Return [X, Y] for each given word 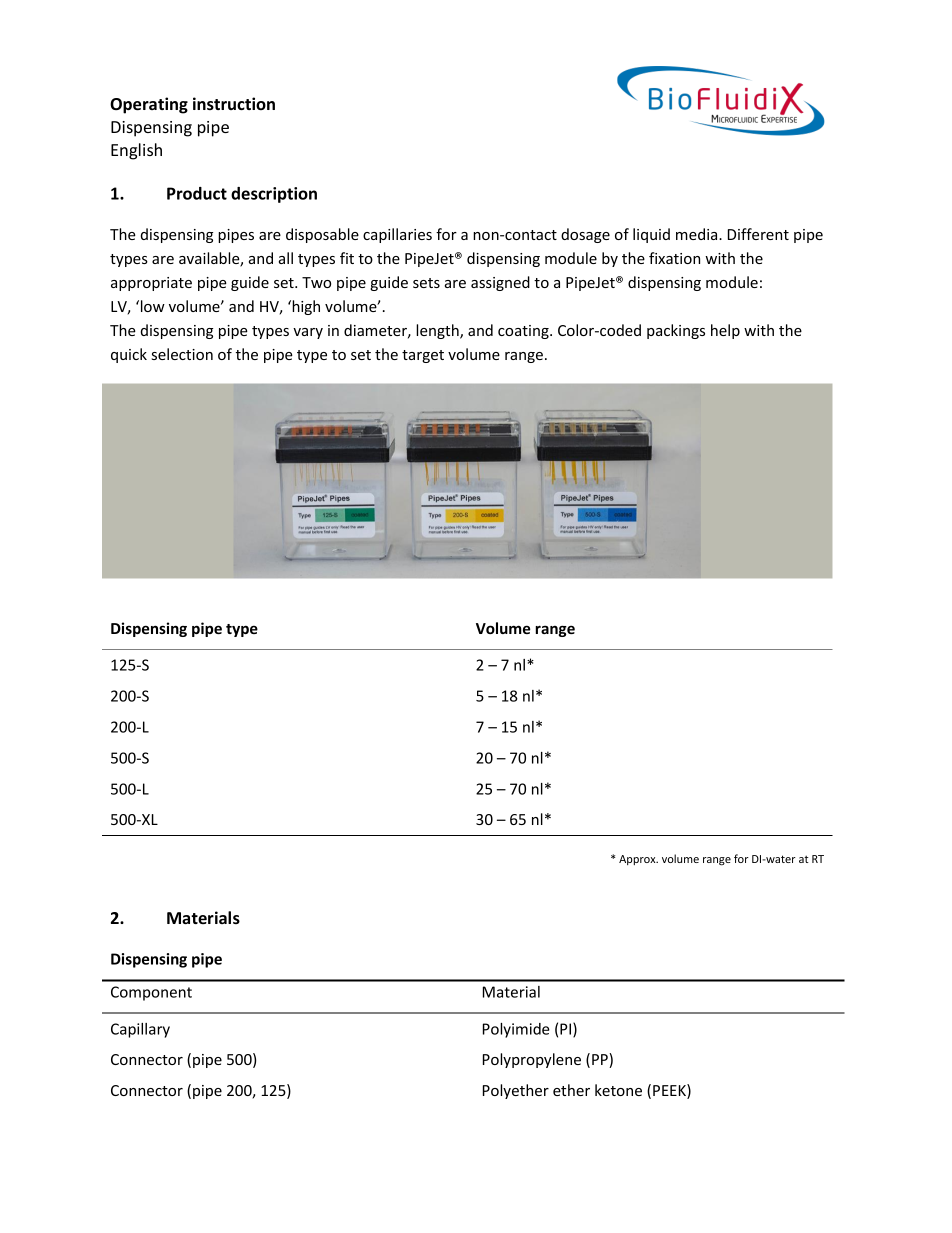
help [725, 331]
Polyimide [516, 1030]
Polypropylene [532, 1060]
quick [129, 355]
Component [151, 993]
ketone [618, 1090]
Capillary [140, 1030]
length [438, 331]
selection [182, 354]
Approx [638, 860]
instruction [234, 103]
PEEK [670, 1091]
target [423, 356]
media [698, 234]
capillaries [397, 235]
